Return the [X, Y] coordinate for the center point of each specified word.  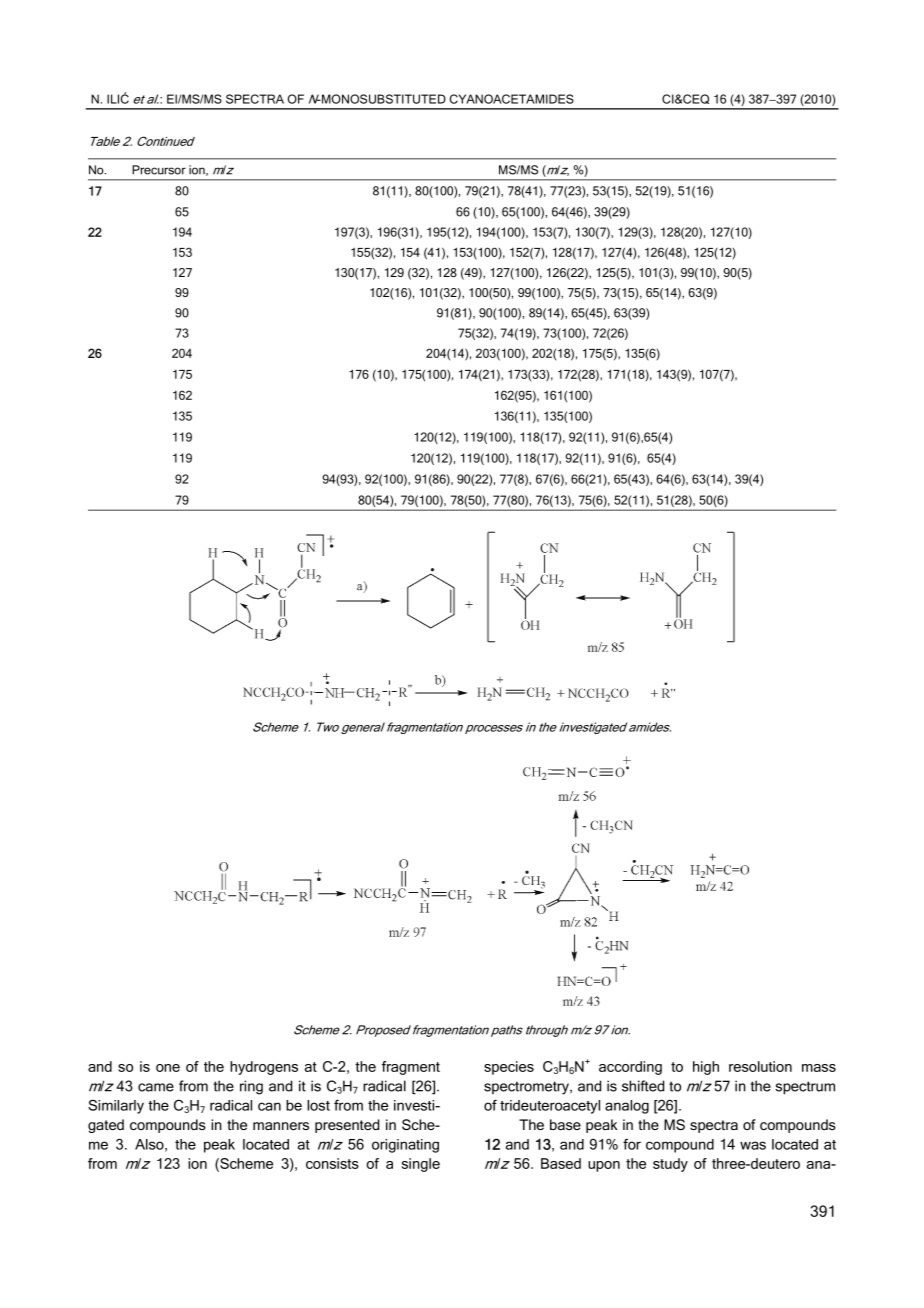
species [509, 1068]
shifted [643, 1086]
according [630, 1068]
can [269, 1106]
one [168, 1068]
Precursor [159, 170]
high [706, 1068]
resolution [760, 1066]
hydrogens [264, 1068]
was [753, 1145]
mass [819, 1068]
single [421, 1165]
